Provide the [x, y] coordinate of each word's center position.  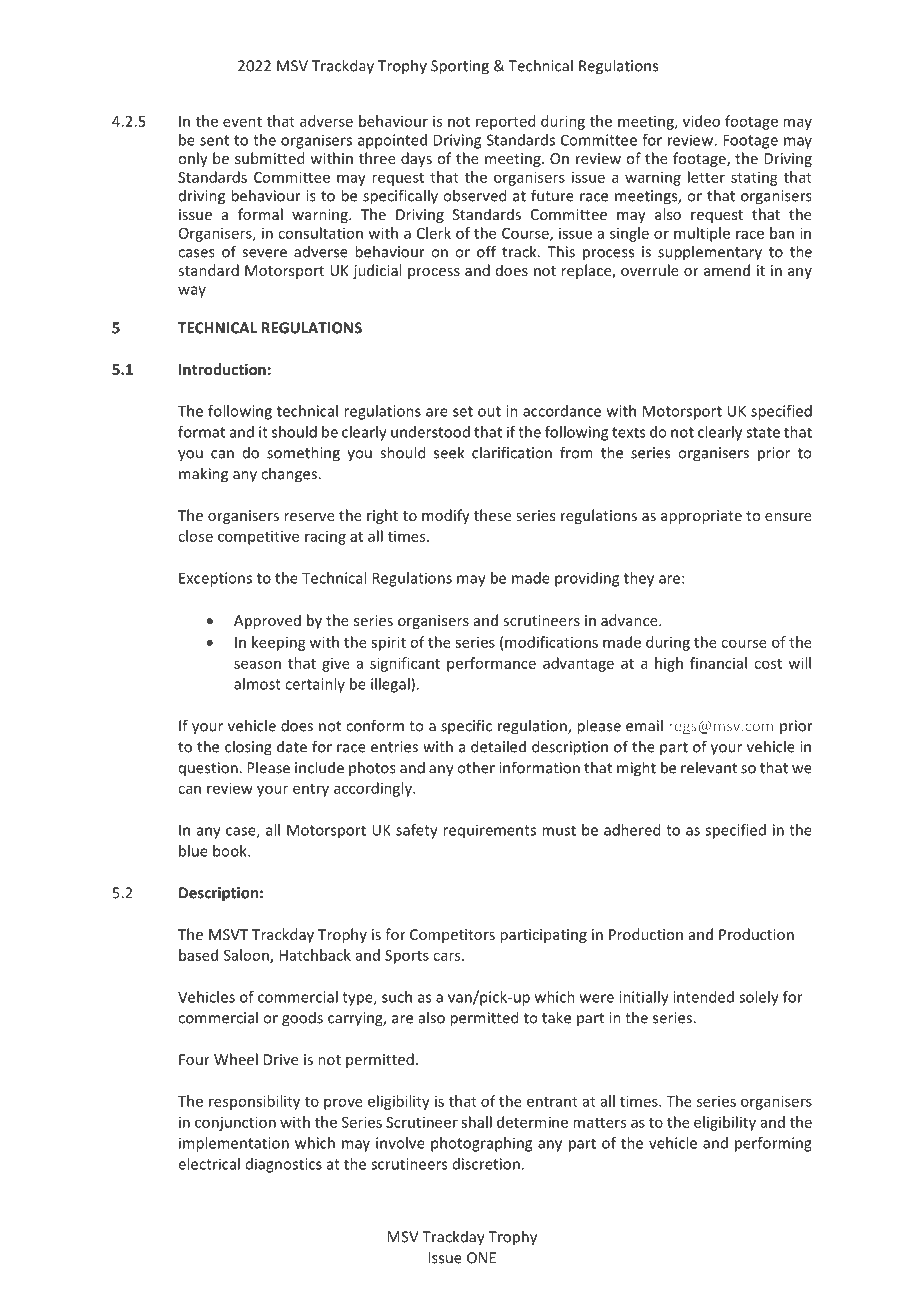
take [556, 1017]
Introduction [222, 369]
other [476, 767]
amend [727, 270]
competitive [258, 537]
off [486, 251]
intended [703, 997]
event [242, 122]
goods [302, 1019]
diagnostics [284, 1165]
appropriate [701, 517]
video [701, 121]
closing [248, 748]
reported [505, 122]
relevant [709, 767]
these [492, 515]
